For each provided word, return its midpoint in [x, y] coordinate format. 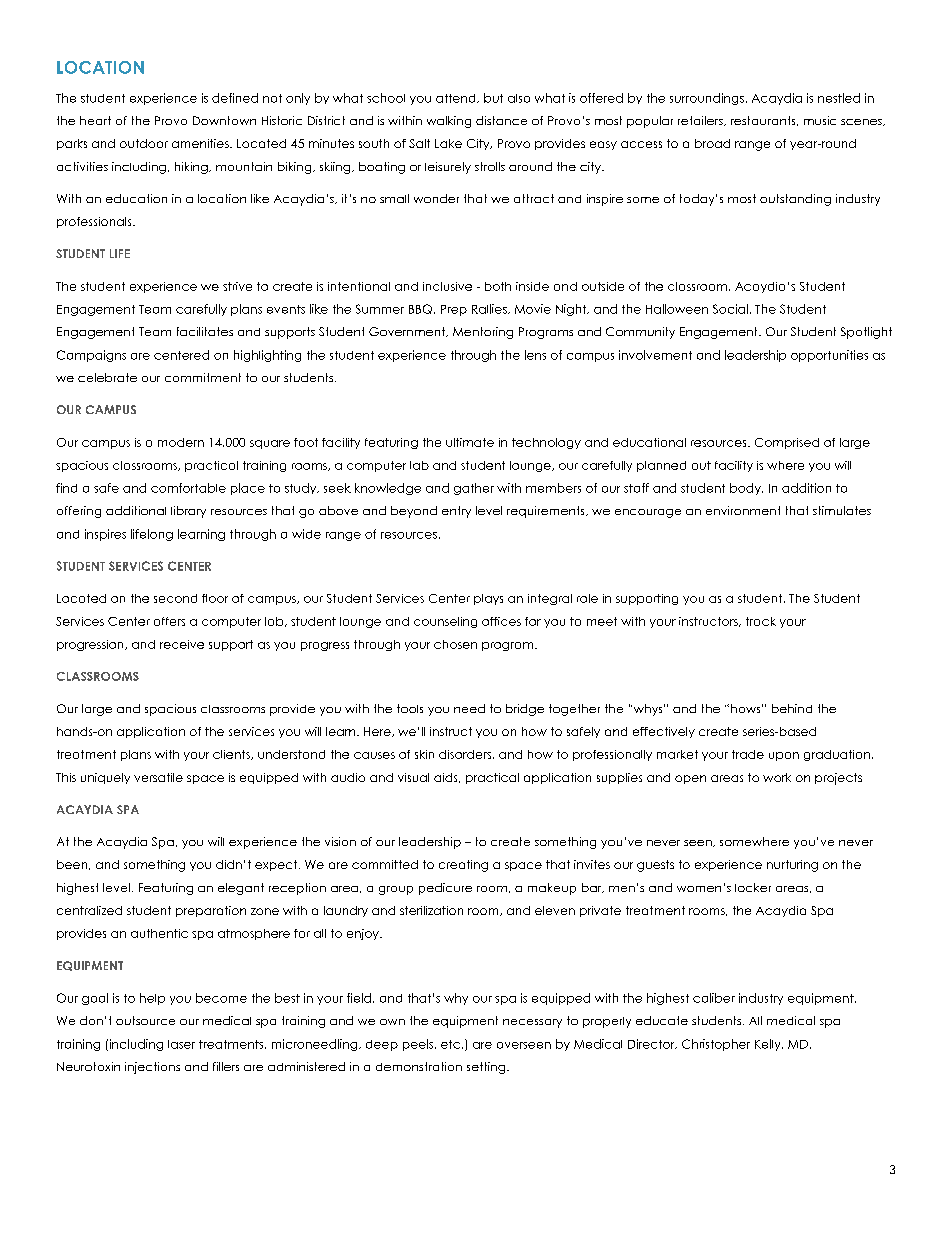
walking [449, 122]
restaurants [764, 121]
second [175, 598]
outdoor [144, 143]
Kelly [769, 1045]
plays [488, 599]
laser [181, 1044]
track [761, 621]
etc [452, 1044]
